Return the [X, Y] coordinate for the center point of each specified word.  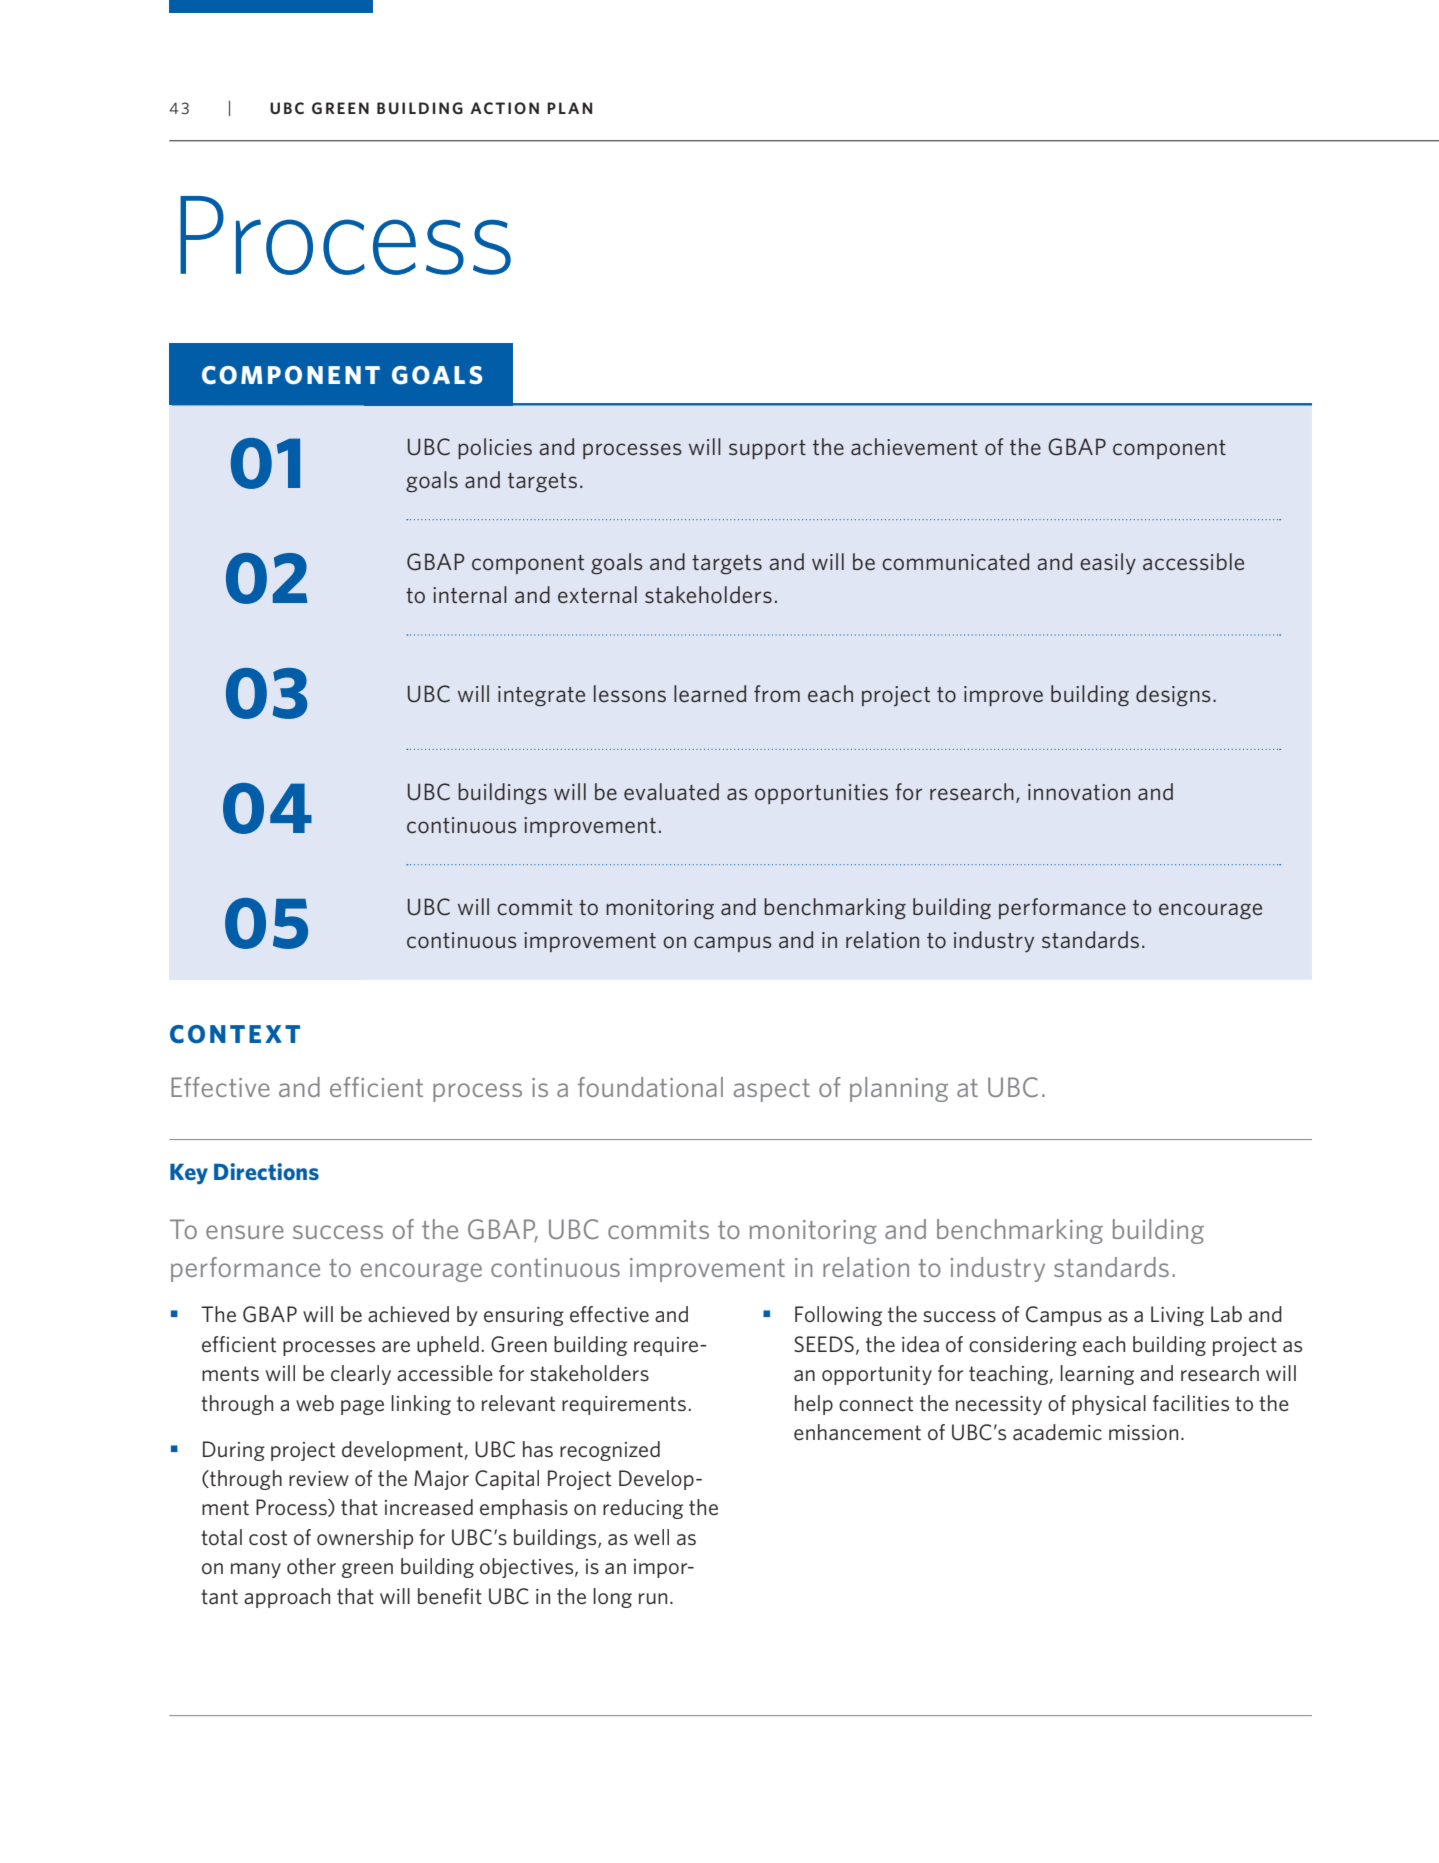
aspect [772, 1090]
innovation [1079, 792]
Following [838, 1316]
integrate [541, 696]
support [767, 449]
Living [1177, 1316]
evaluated [671, 791]
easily [1108, 563]
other [311, 1566]
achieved [408, 1314]
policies [495, 448]
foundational [650, 1087]
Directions [266, 1171]
